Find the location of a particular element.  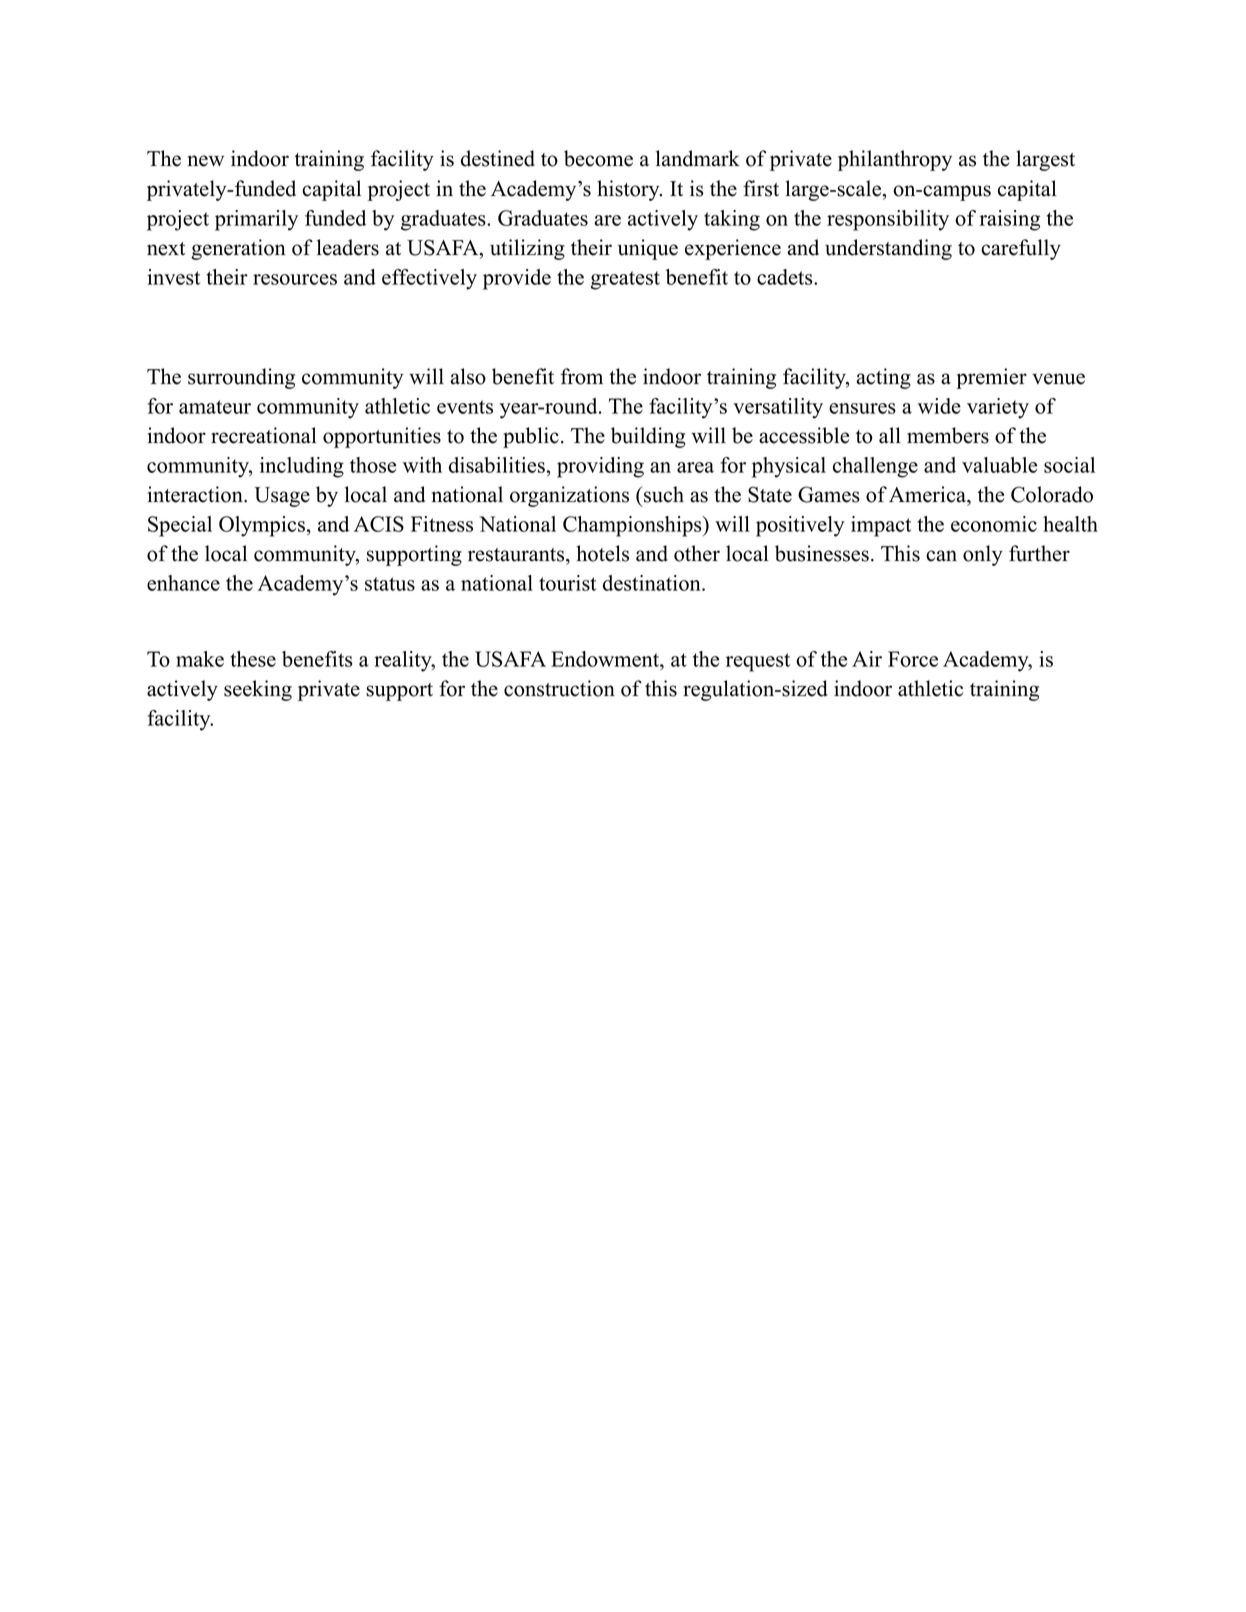

recreational is located at coordinates (263, 435).
